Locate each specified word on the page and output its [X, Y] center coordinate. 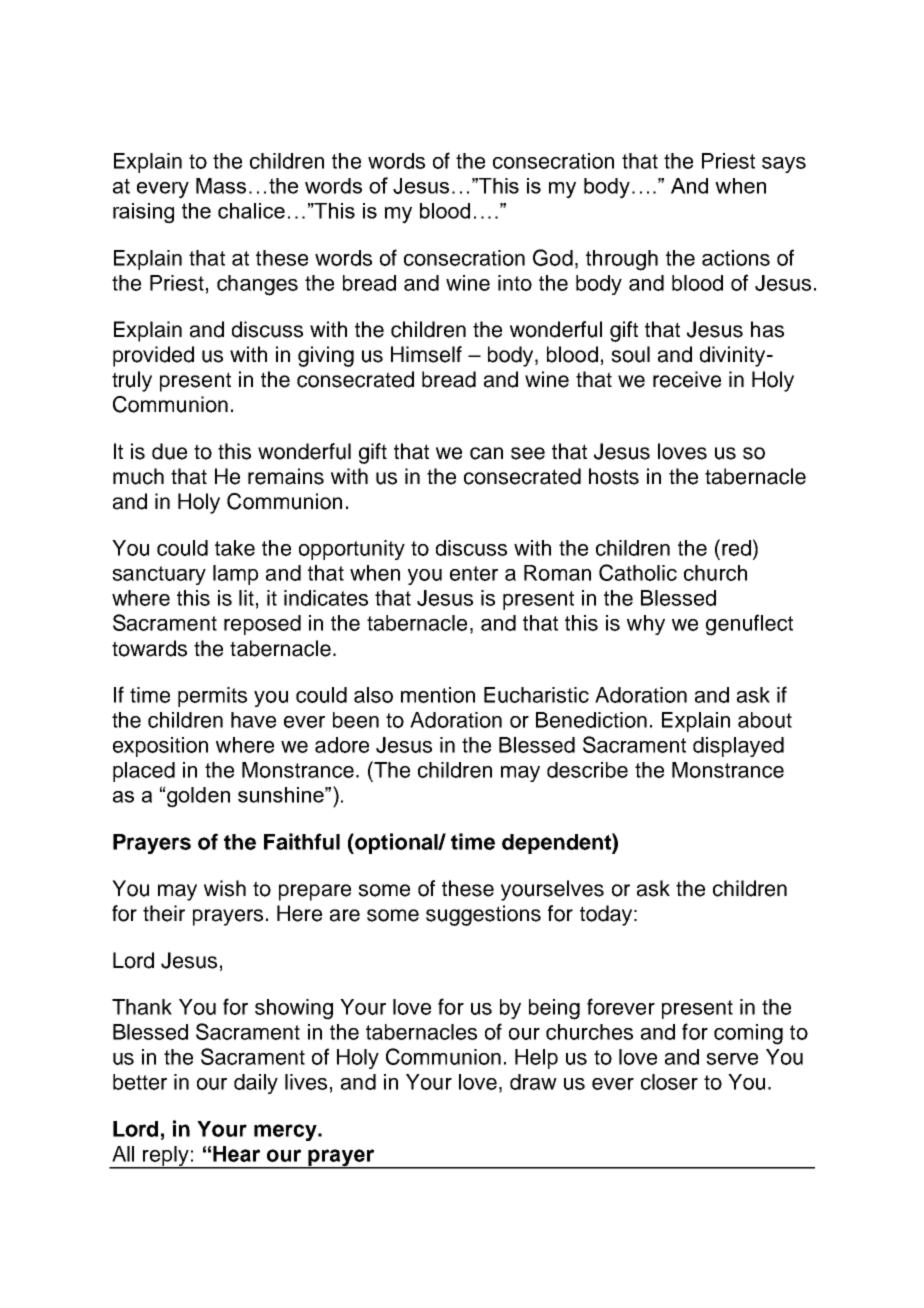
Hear [236, 1154]
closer [669, 1082]
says [784, 165]
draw [533, 1082]
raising [143, 213]
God [553, 257]
